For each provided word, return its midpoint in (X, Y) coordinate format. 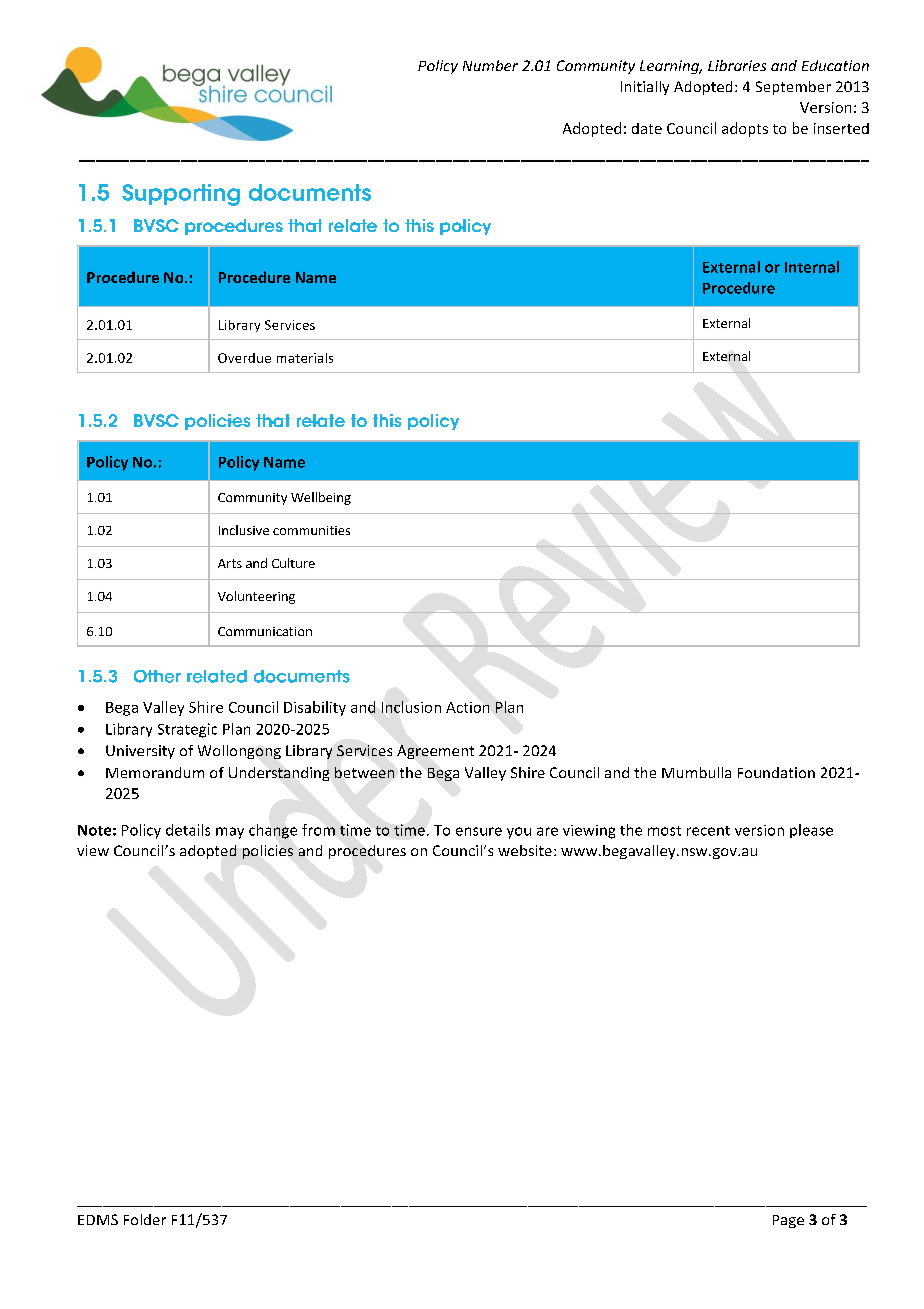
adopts (745, 129)
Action (467, 707)
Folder (145, 1219)
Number (490, 65)
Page (788, 1221)
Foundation (776, 772)
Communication (265, 631)
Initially (645, 88)
